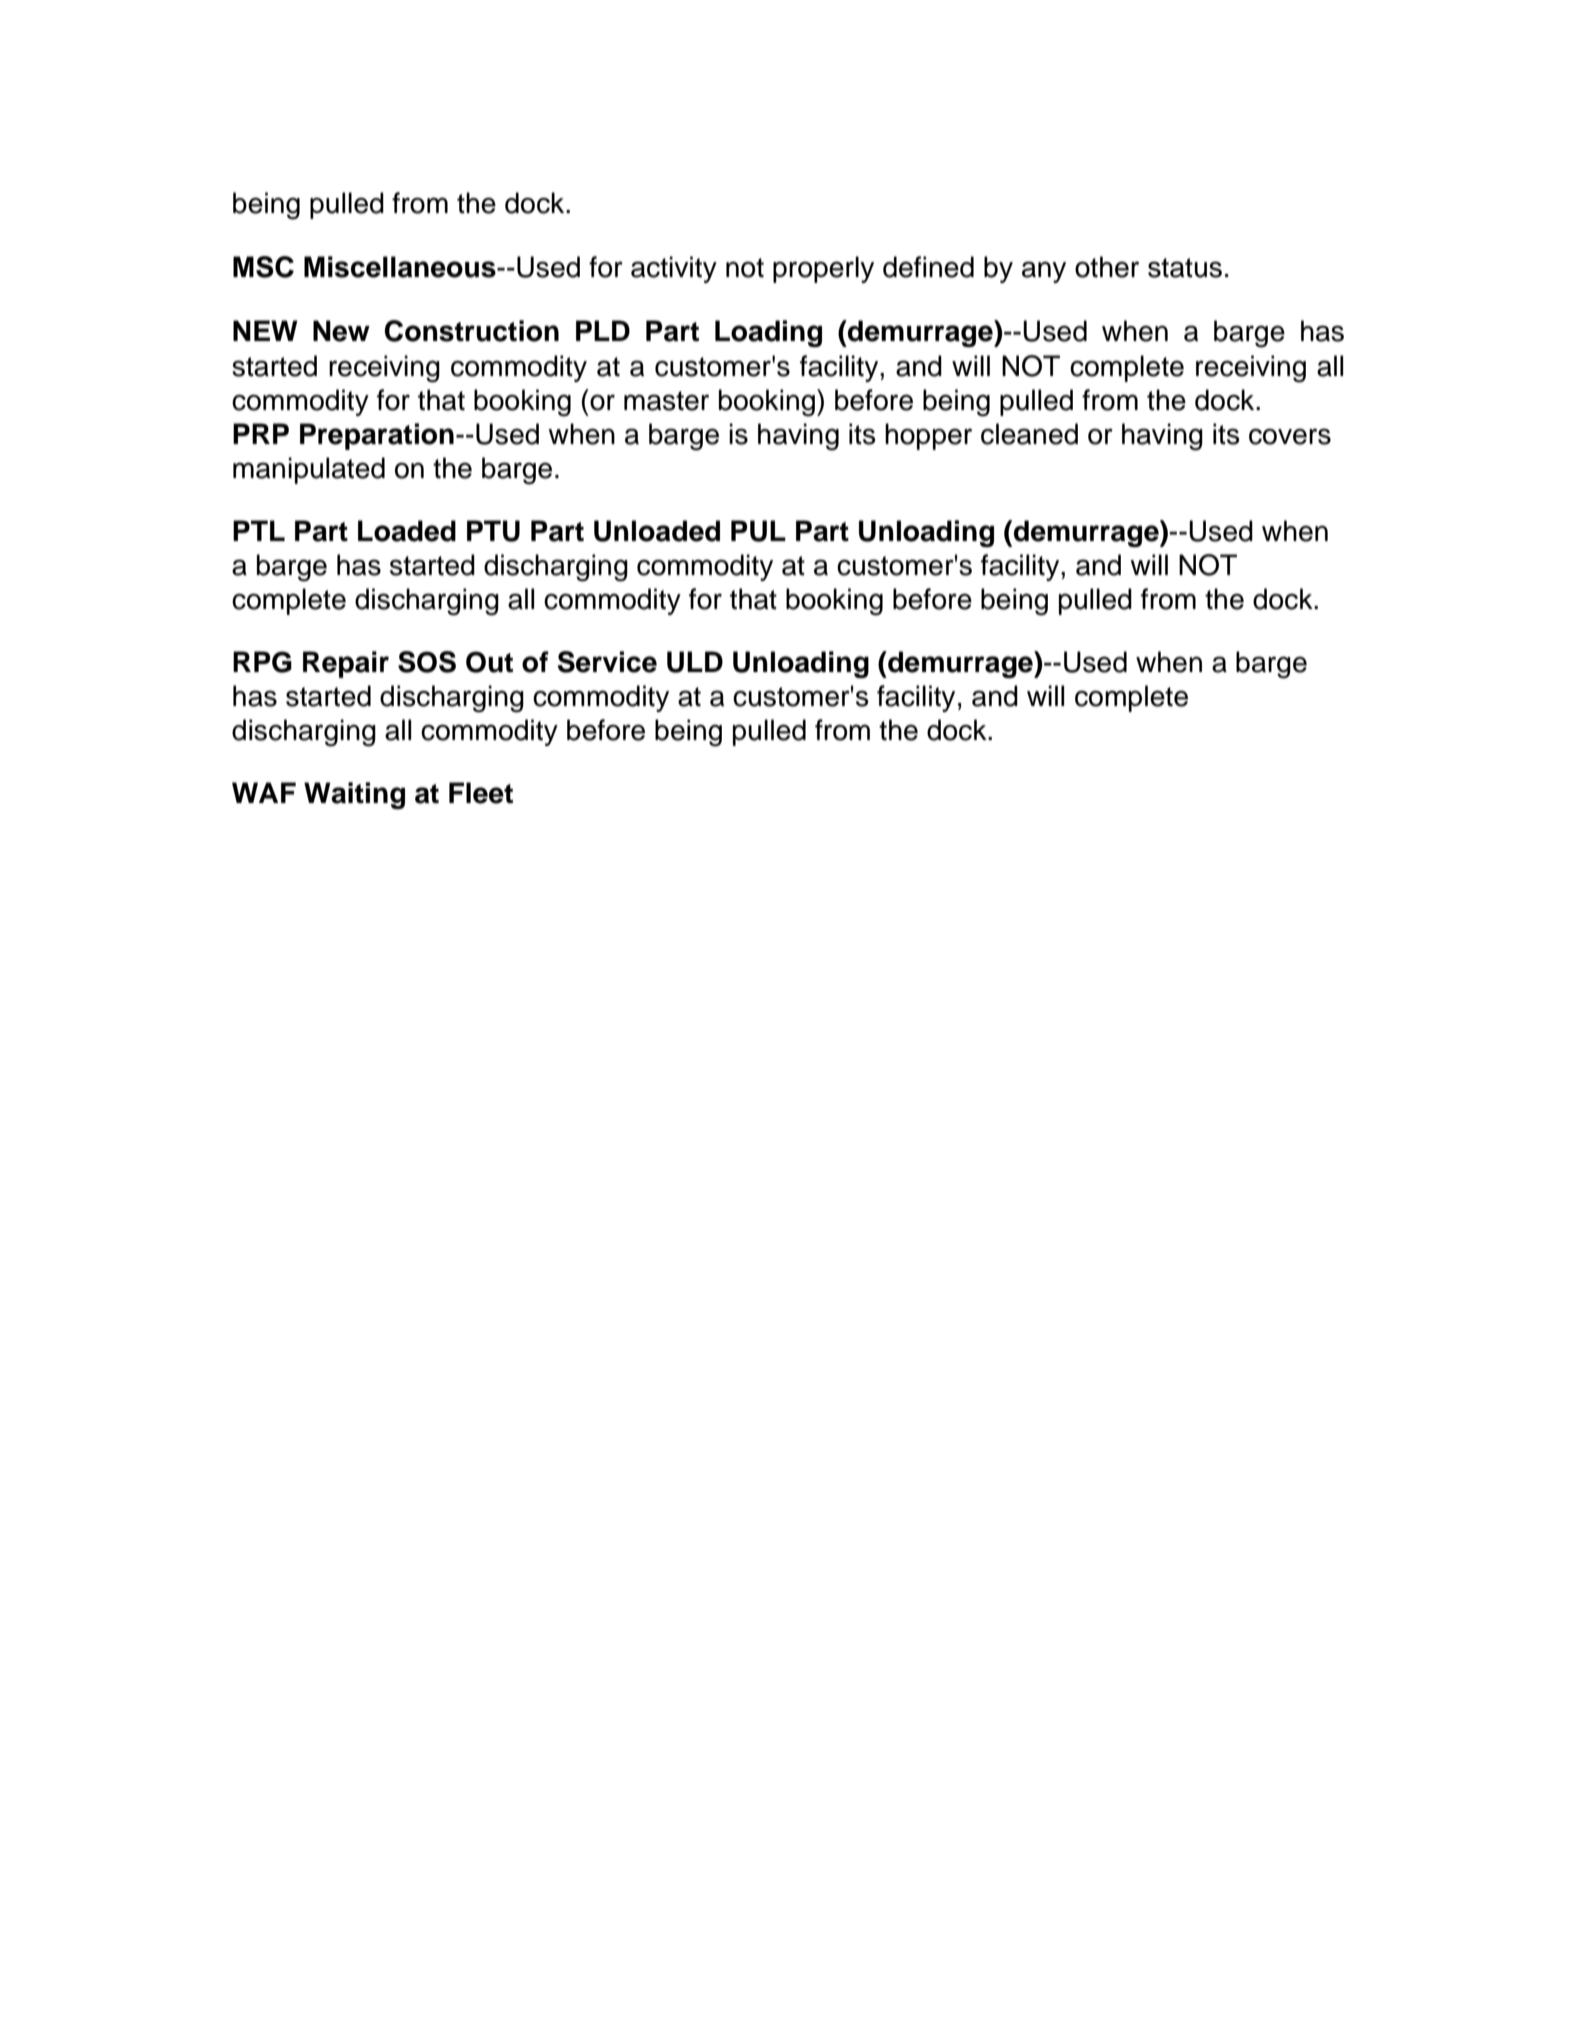 The width and height of the image is (1577, 2041). I want to click on MSC, so click(263, 267).
